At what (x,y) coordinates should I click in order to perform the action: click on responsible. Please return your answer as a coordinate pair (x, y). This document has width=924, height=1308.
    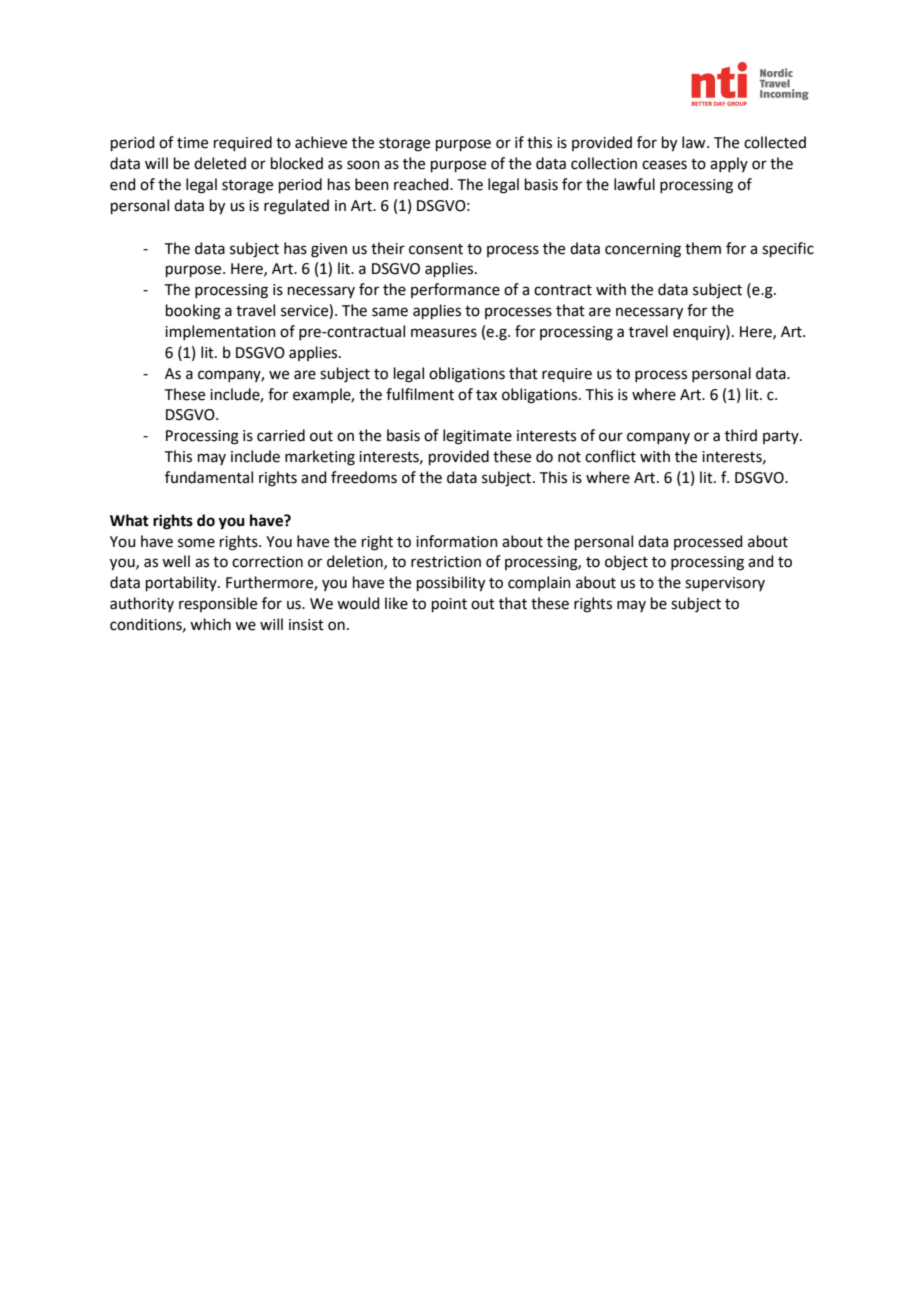
    Looking at the image, I should click on (218, 604).
